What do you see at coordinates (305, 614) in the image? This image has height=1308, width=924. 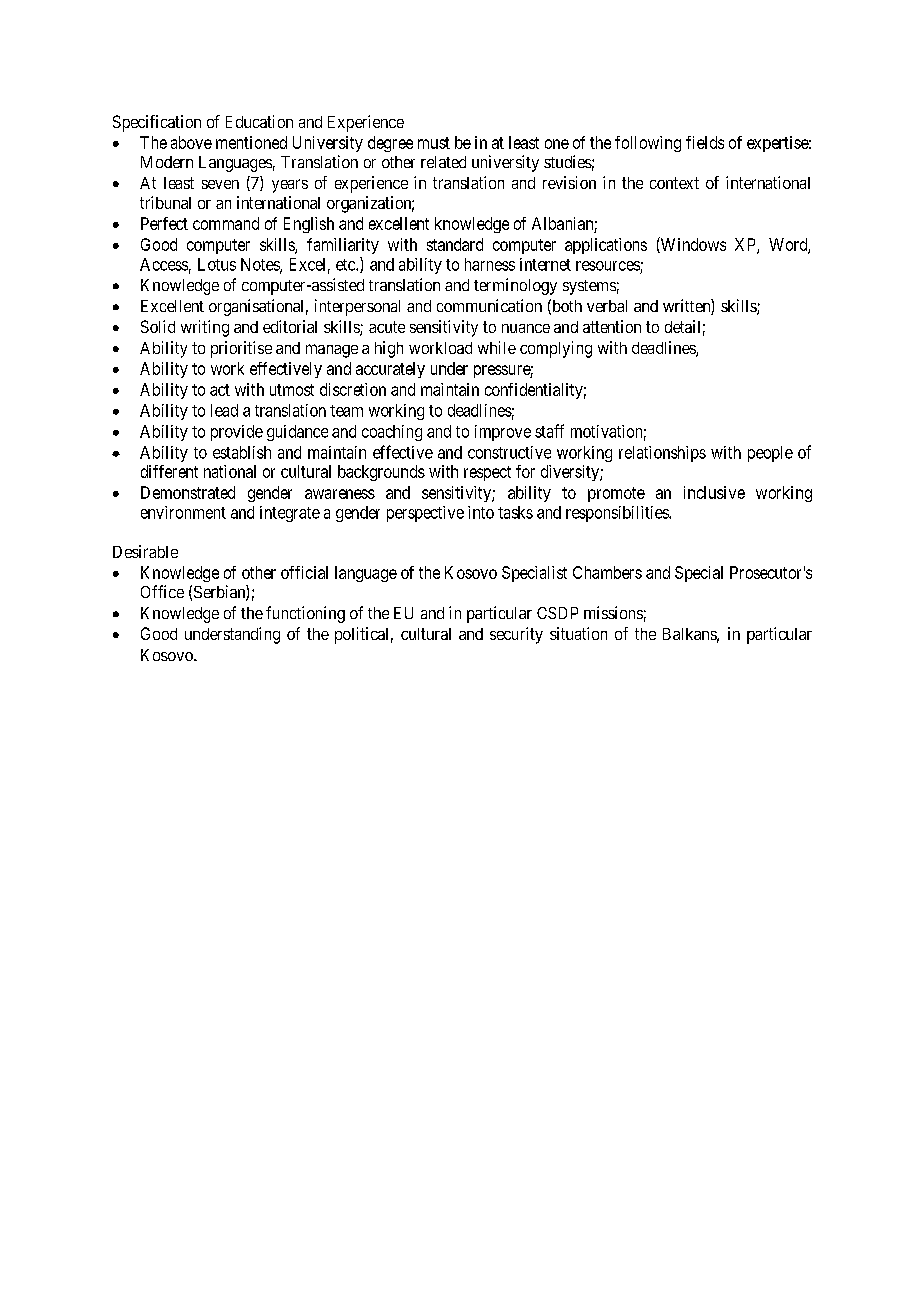 I see `functioning` at bounding box center [305, 614].
